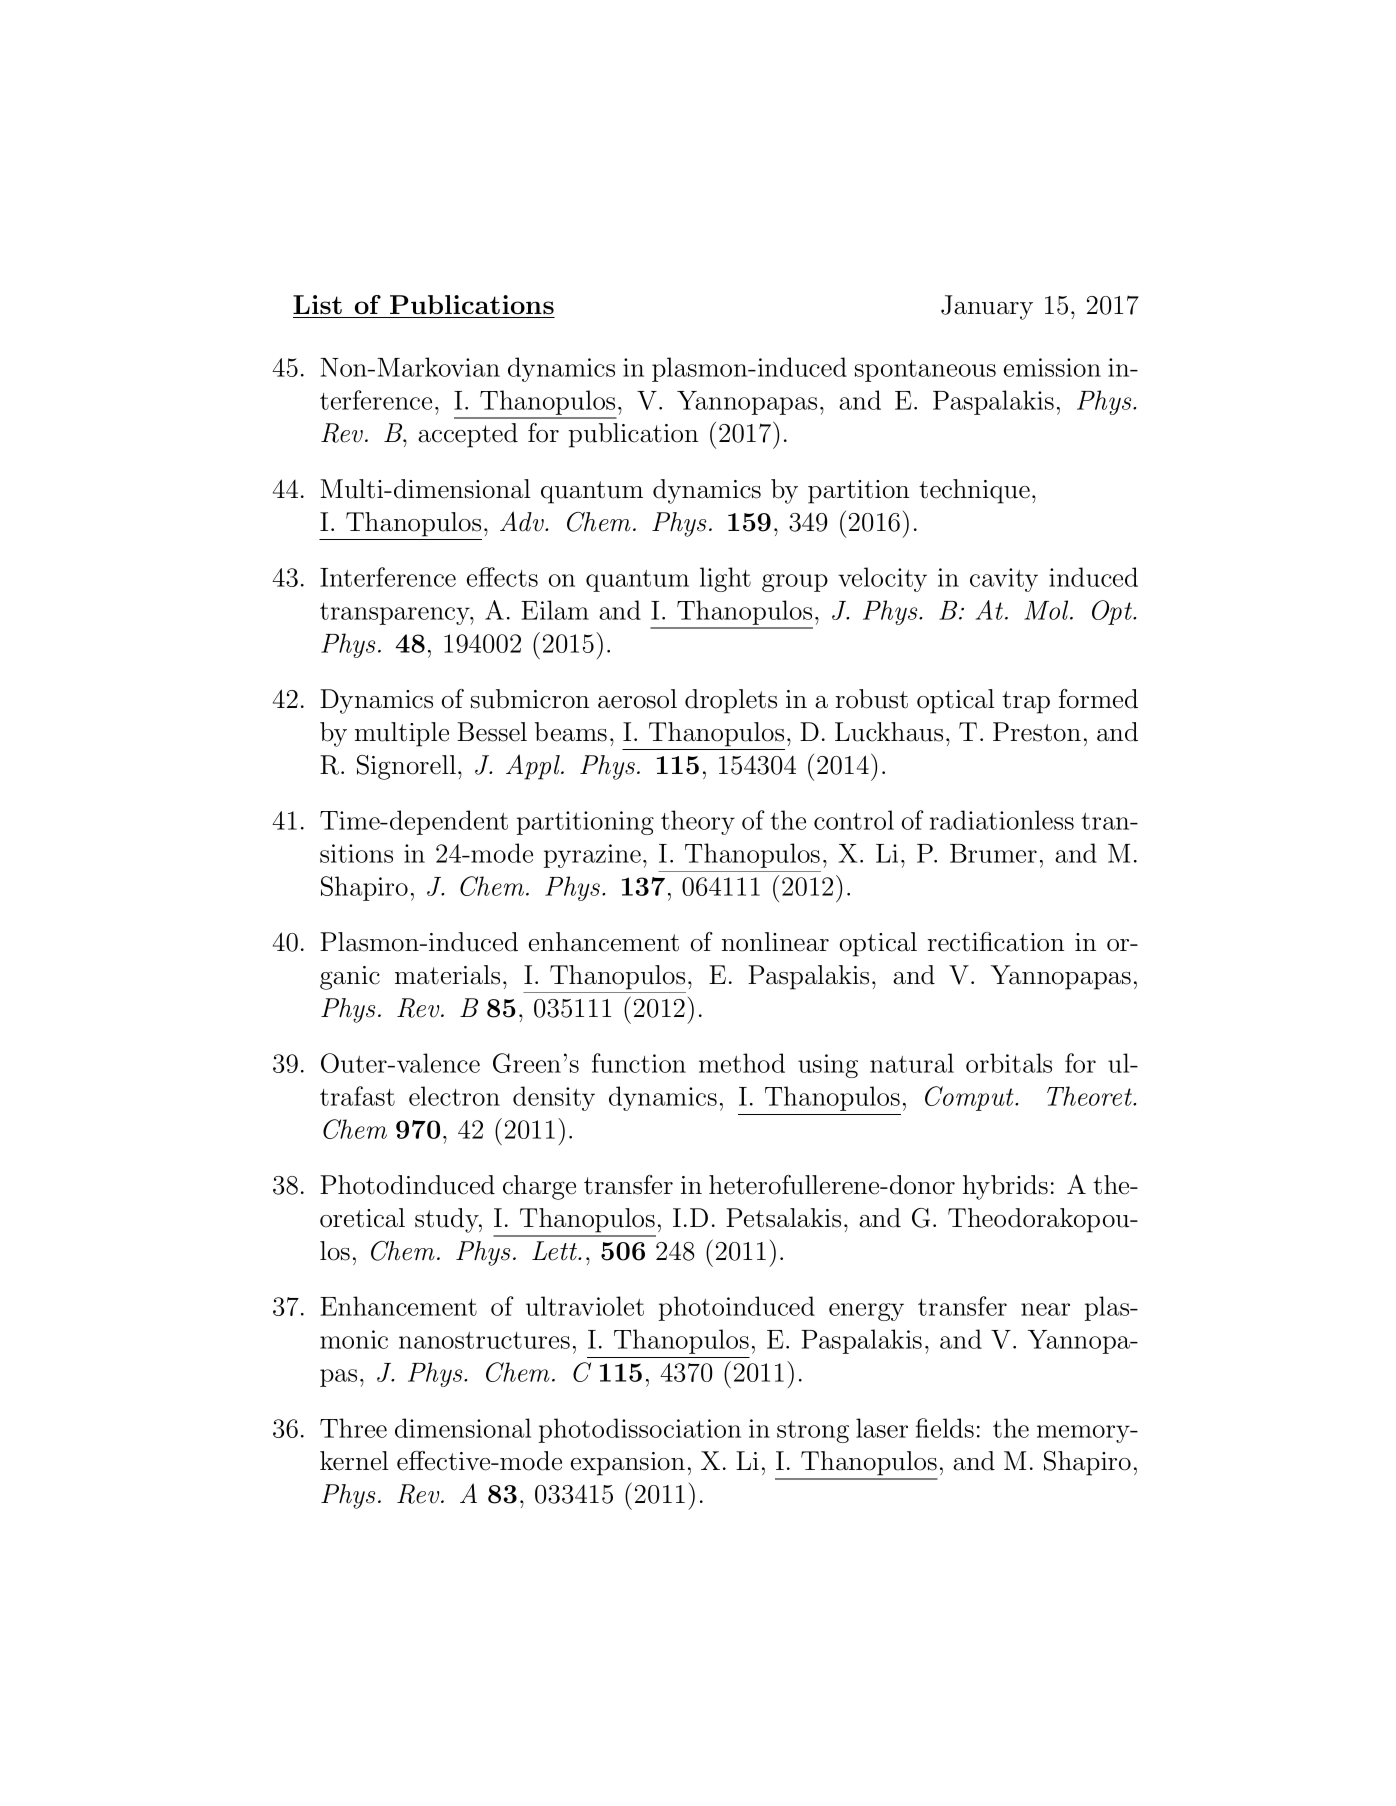 Image resolution: width=1396 pixels, height=1806 pixels. I want to click on rectification, so click(996, 942).
